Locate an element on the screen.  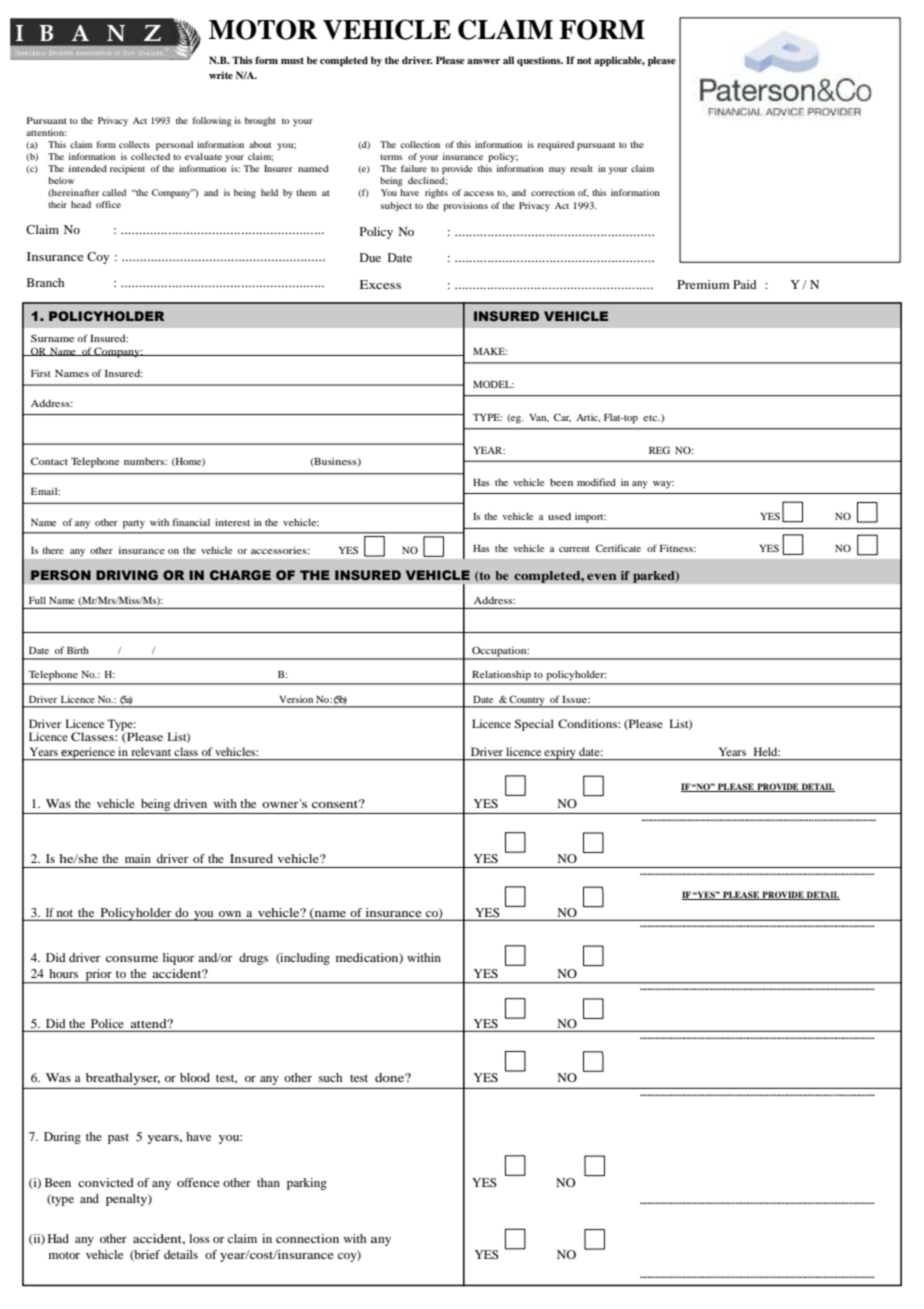
result is located at coordinates (581, 168).
